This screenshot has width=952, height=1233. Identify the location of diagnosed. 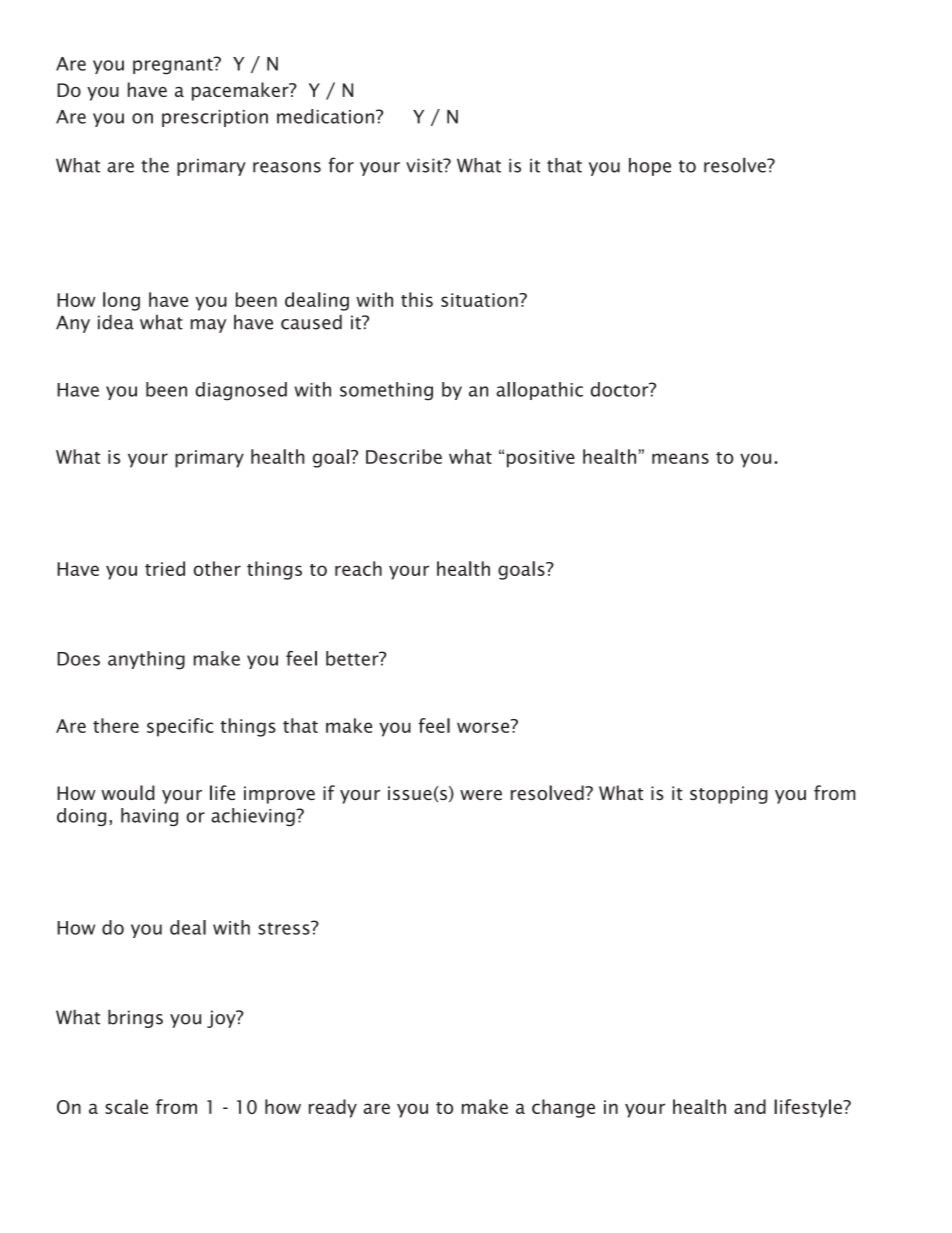
(241, 391).
